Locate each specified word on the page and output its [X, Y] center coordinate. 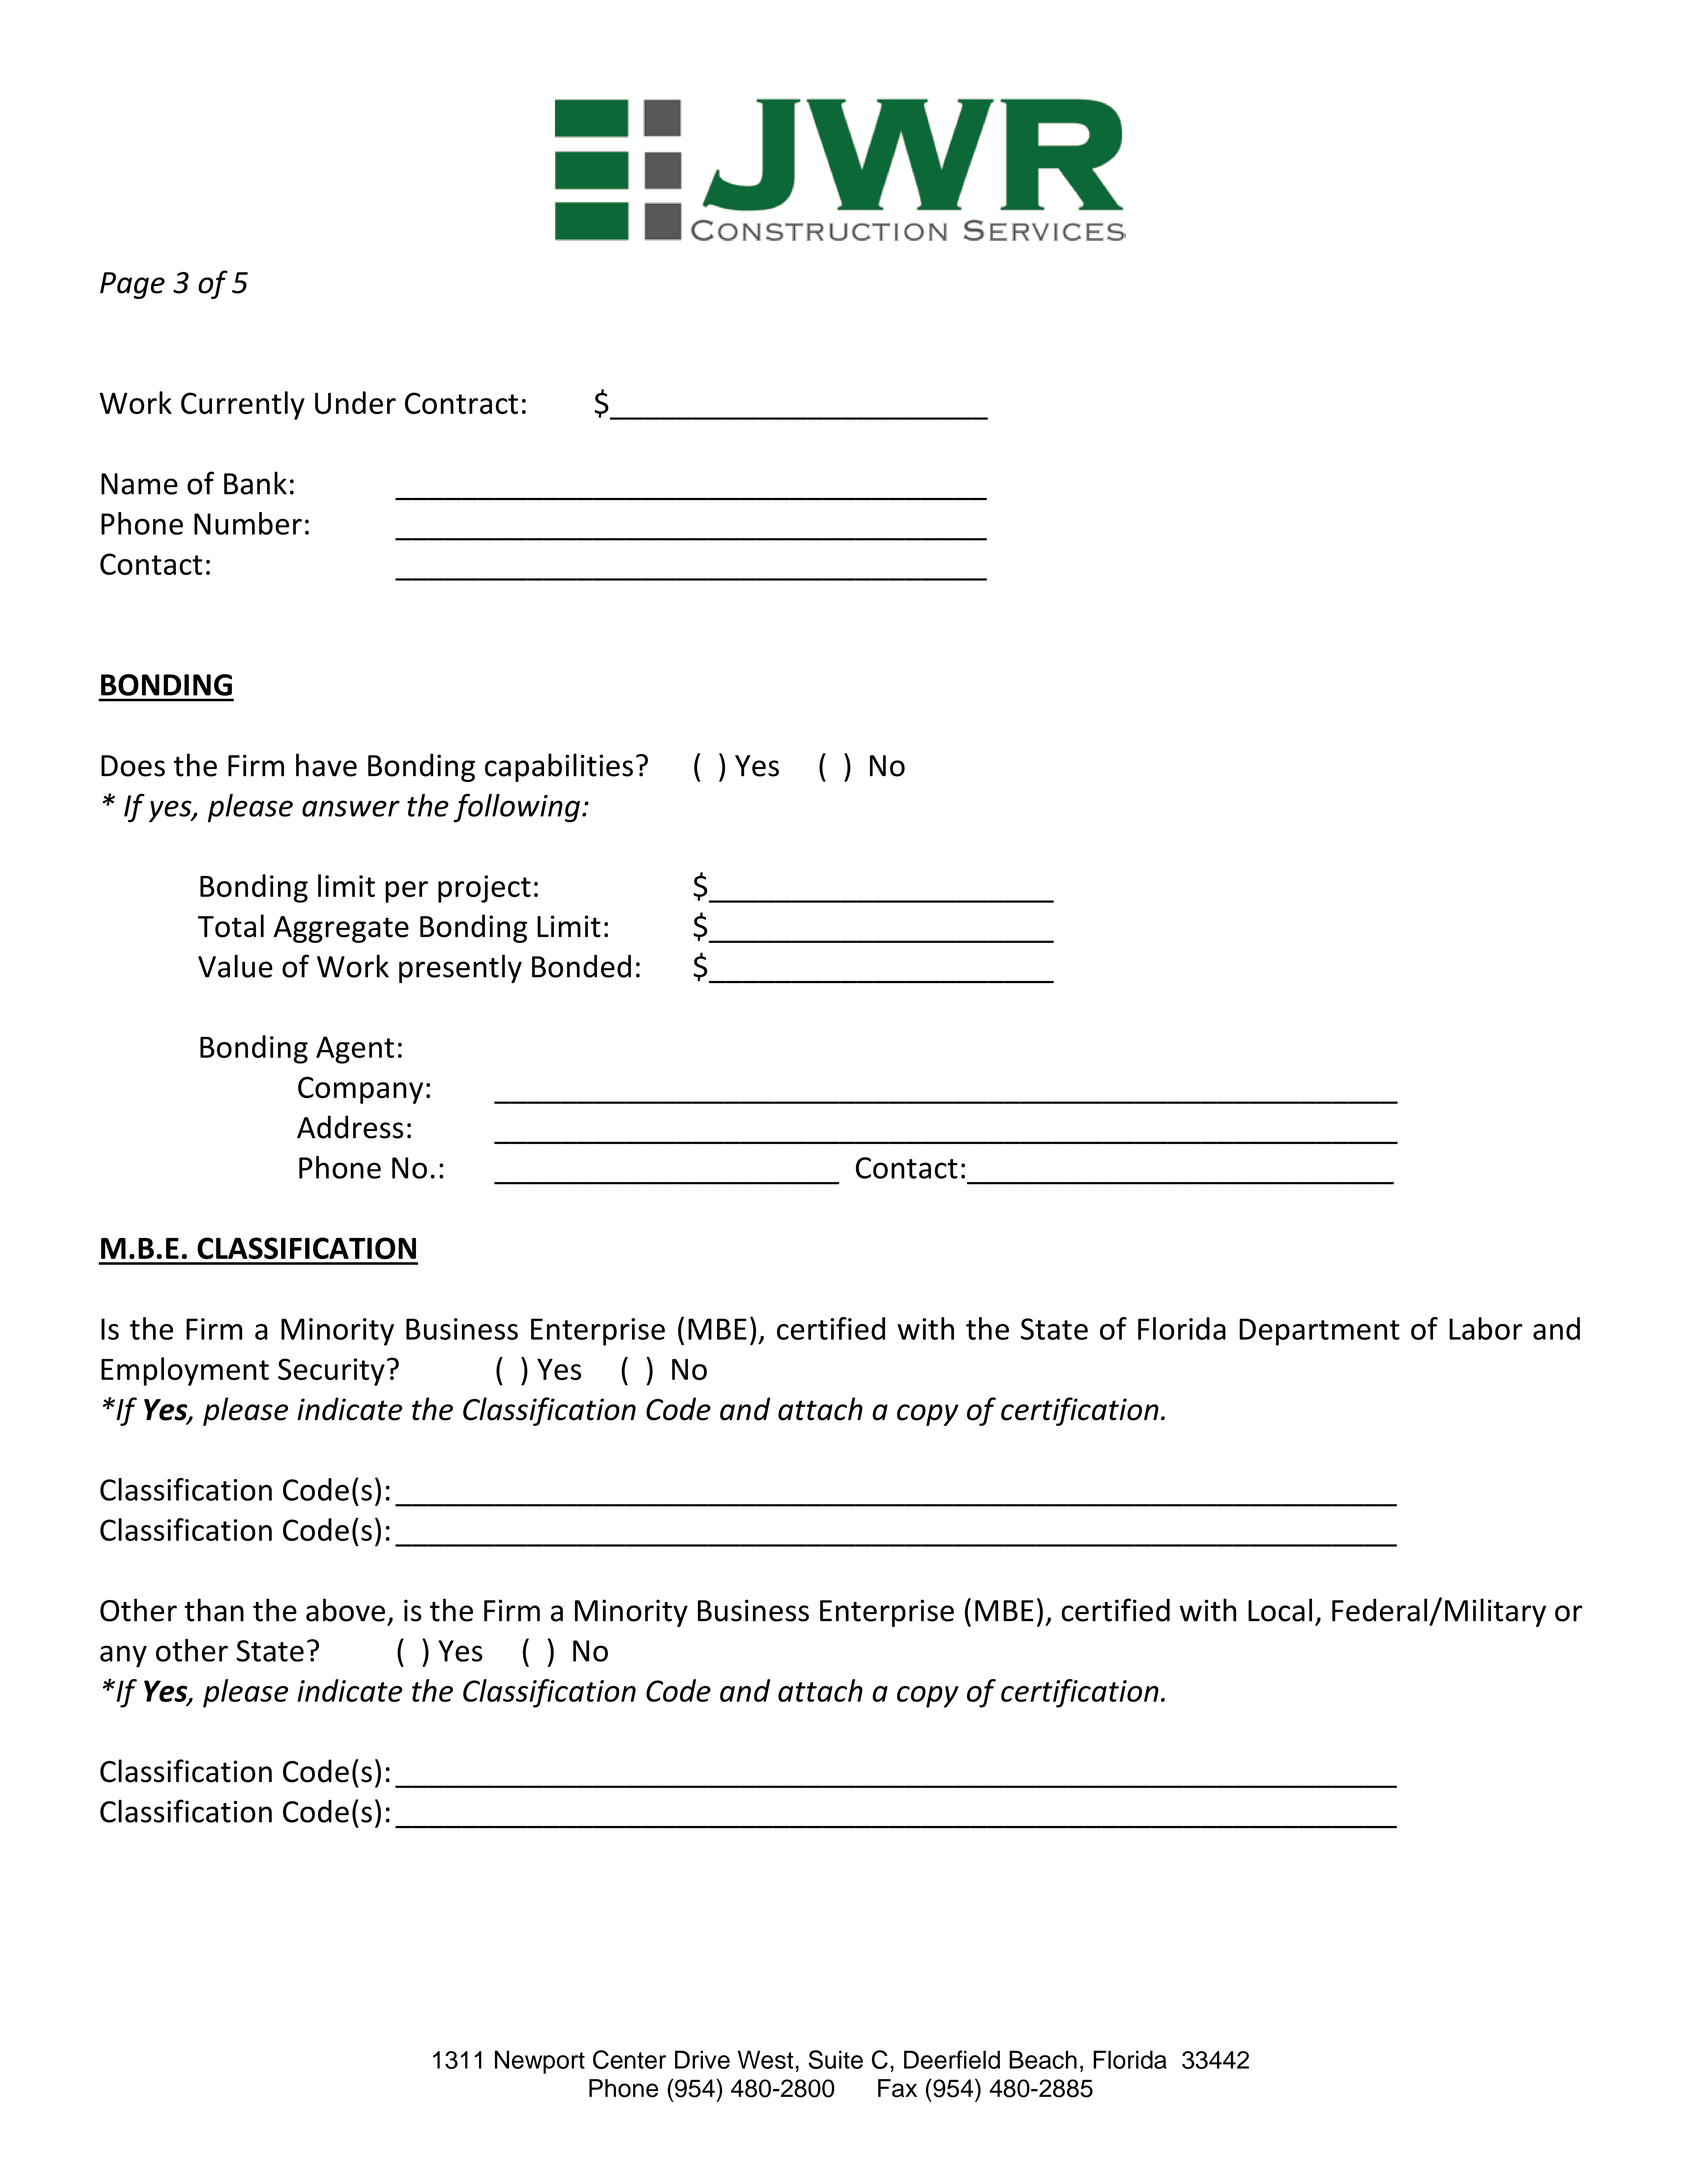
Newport [540, 2062]
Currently [243, 405]
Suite [836, 2059]
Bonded [581, 966]
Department [1319, 1332]
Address [350, 1127]
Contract [461, 403]
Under [355, 402]
